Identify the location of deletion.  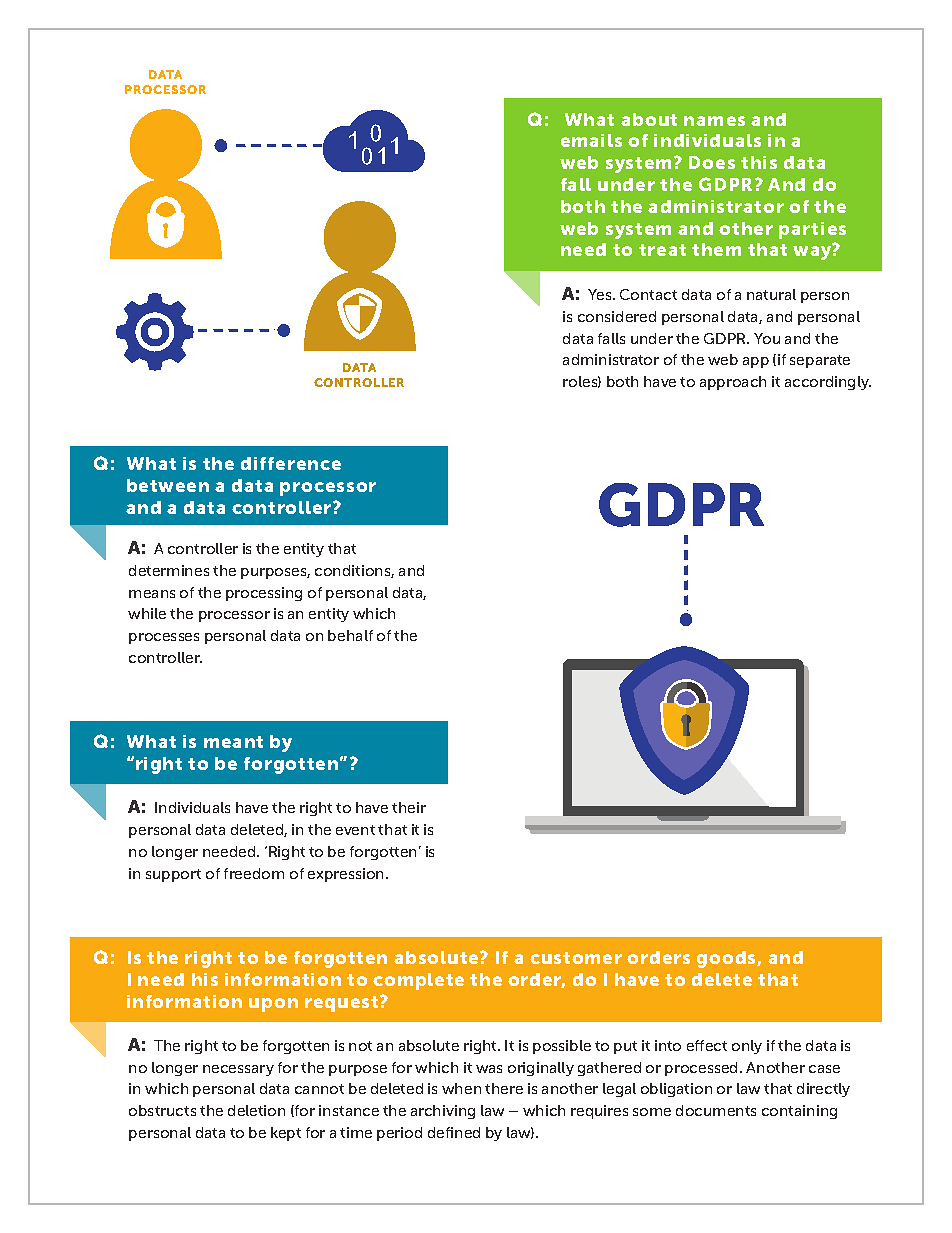
(256, 1110).
